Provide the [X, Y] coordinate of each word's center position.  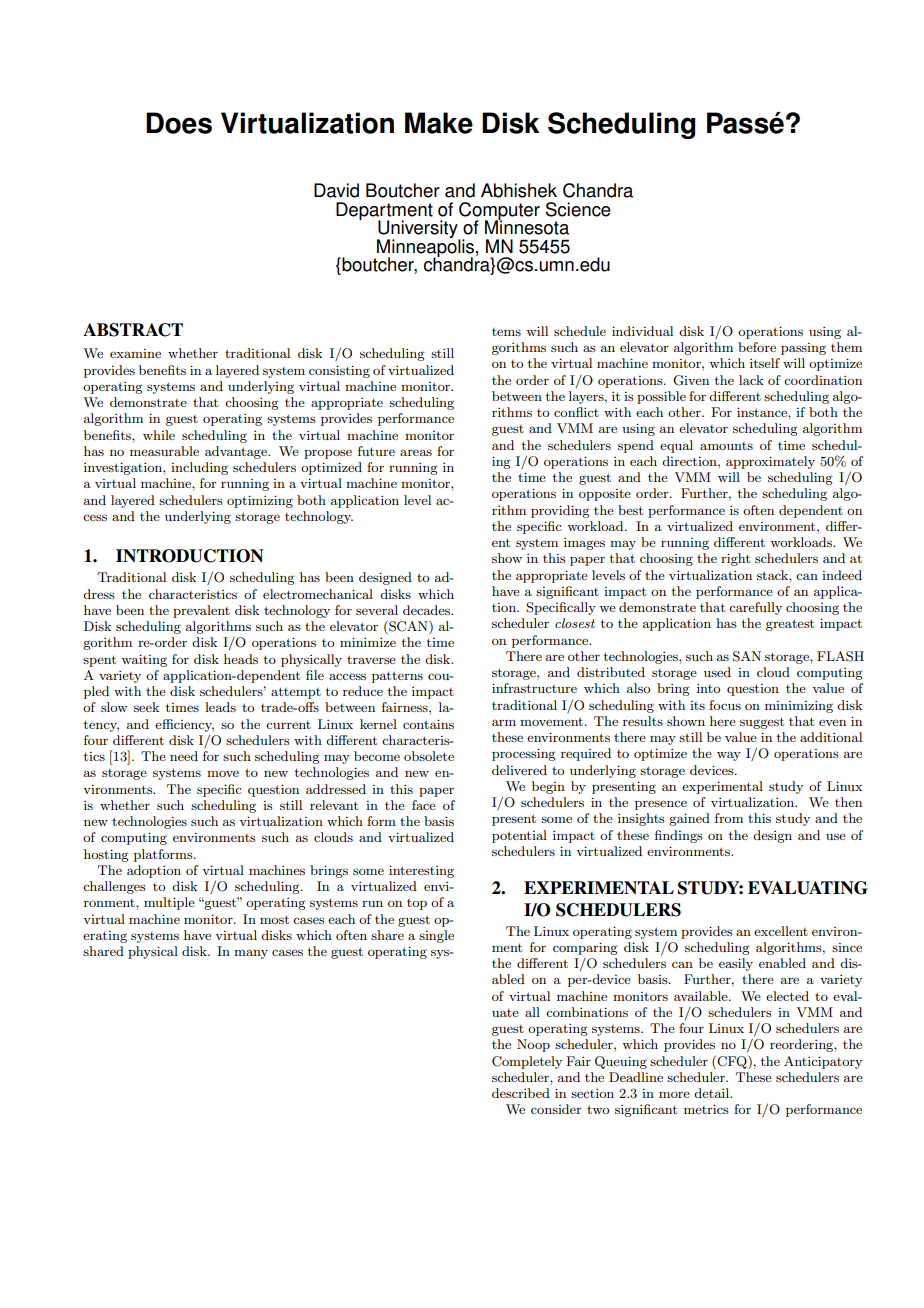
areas [416, 452]
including [199, 468]
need [184, 756]
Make [439, 123]
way [729, 756]
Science [578, 209]
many [251, 954]
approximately [770, 462]
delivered [519, 770]
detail [713, 1093]
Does [179, 123]
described [521, 1093]
